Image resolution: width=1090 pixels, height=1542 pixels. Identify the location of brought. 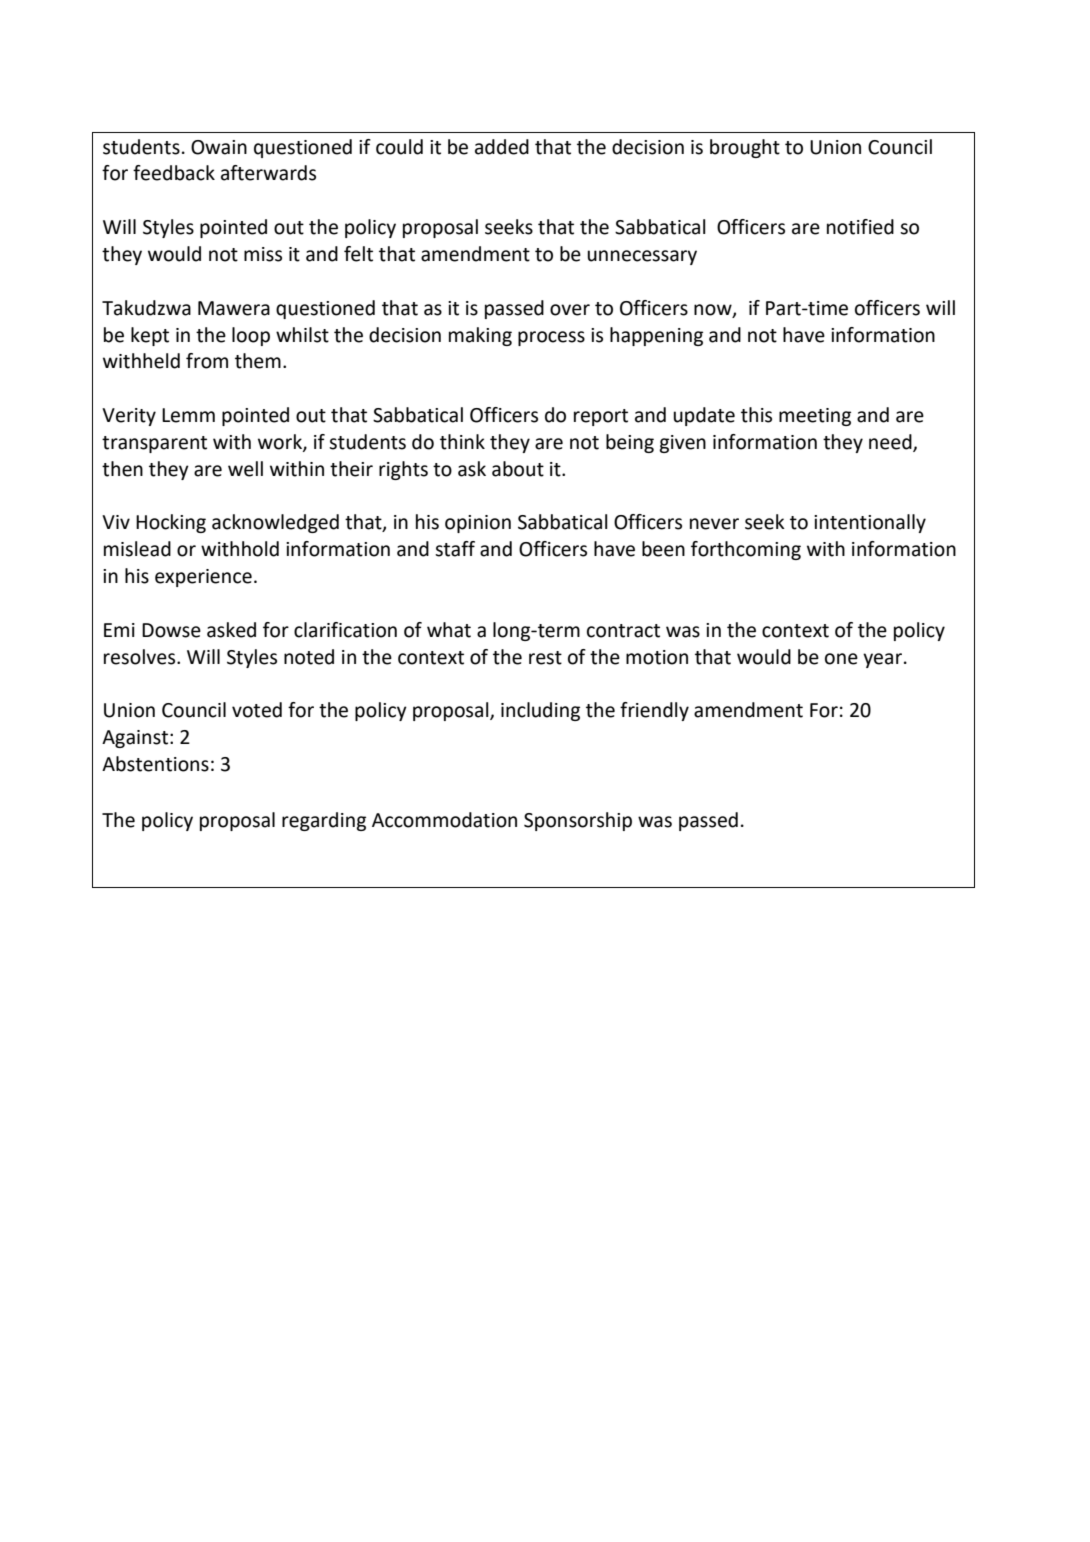
(745, 148).
